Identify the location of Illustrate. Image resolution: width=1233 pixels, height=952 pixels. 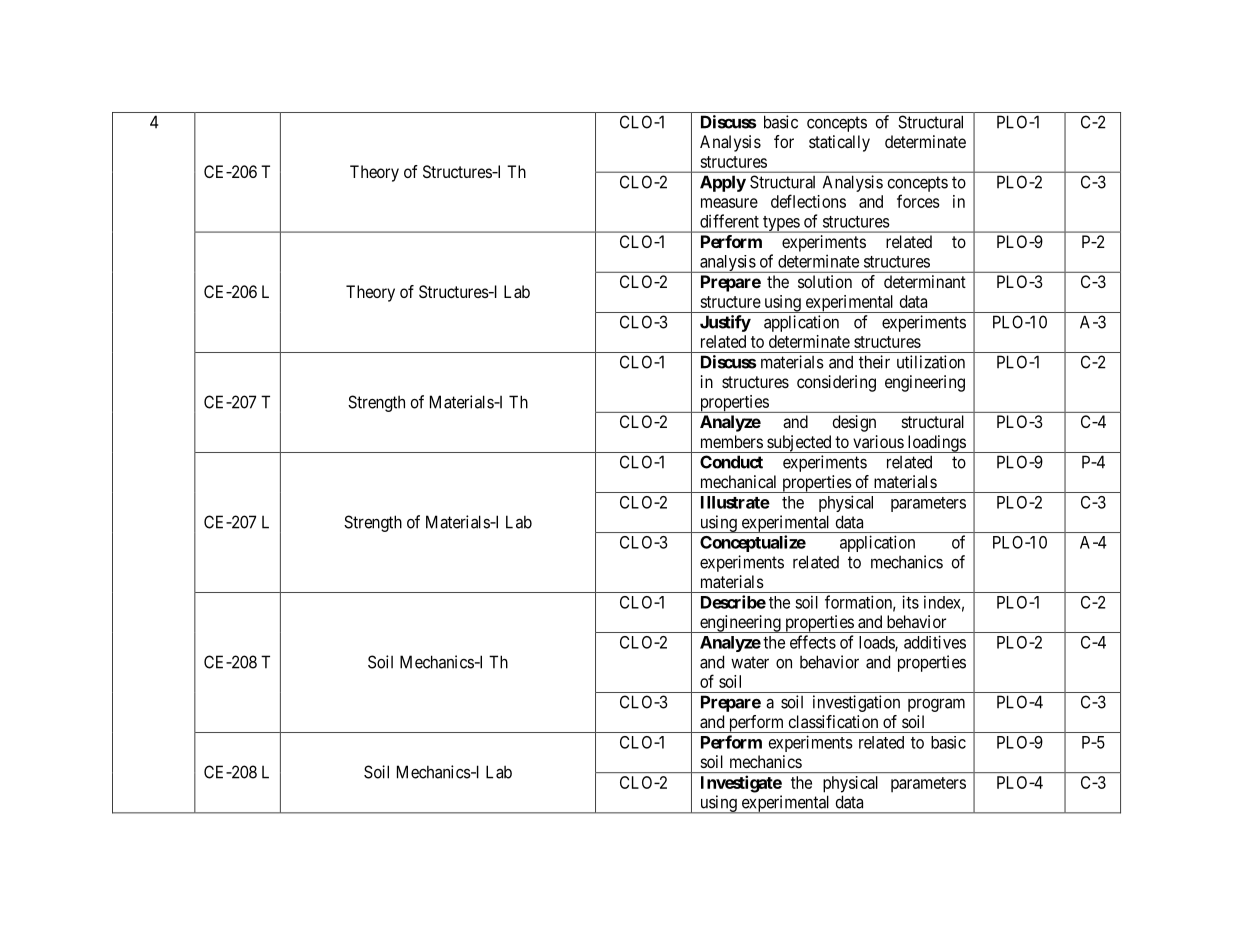
(735, 502).
